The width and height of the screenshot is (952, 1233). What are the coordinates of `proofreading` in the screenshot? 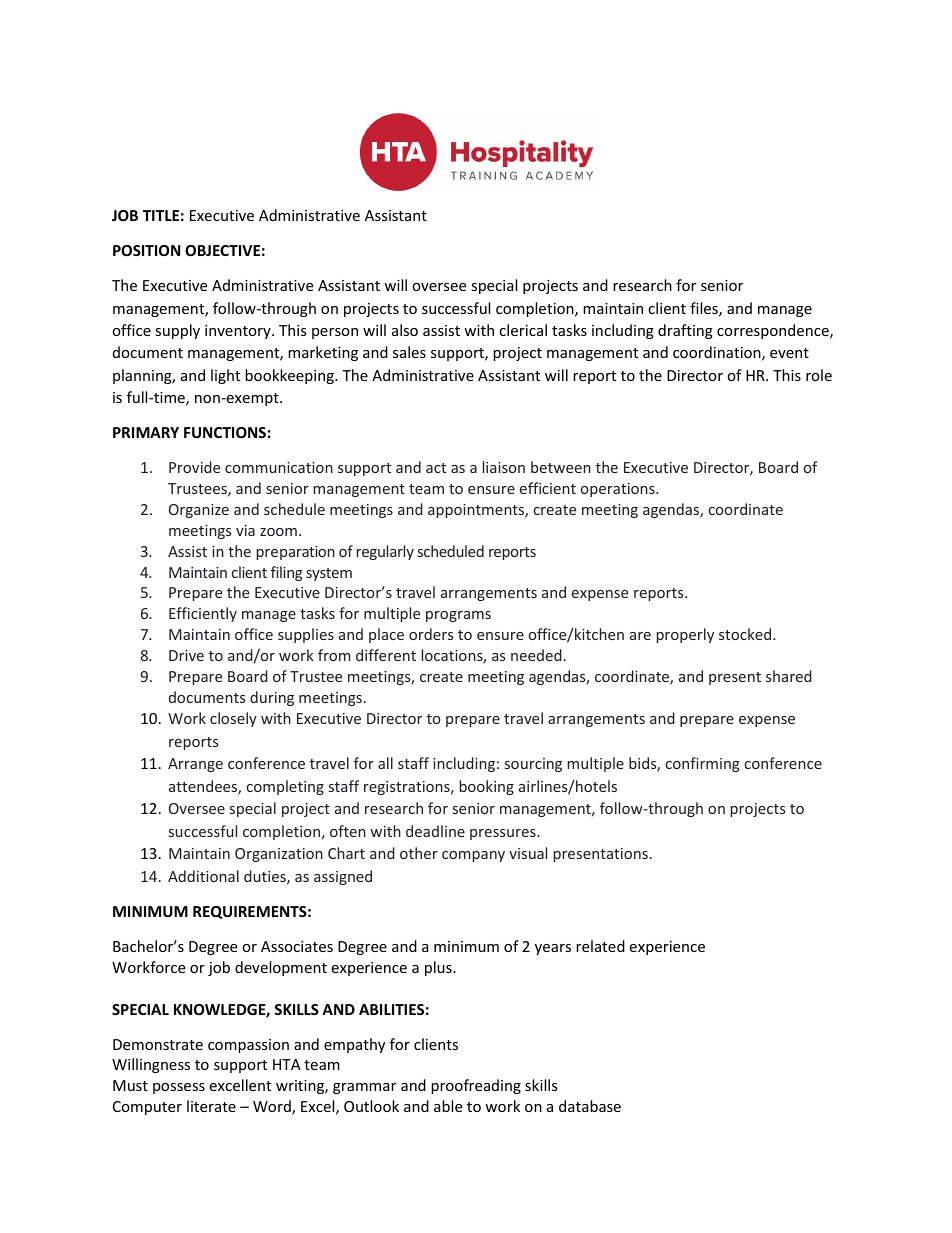 It's located at (476, 1086).
